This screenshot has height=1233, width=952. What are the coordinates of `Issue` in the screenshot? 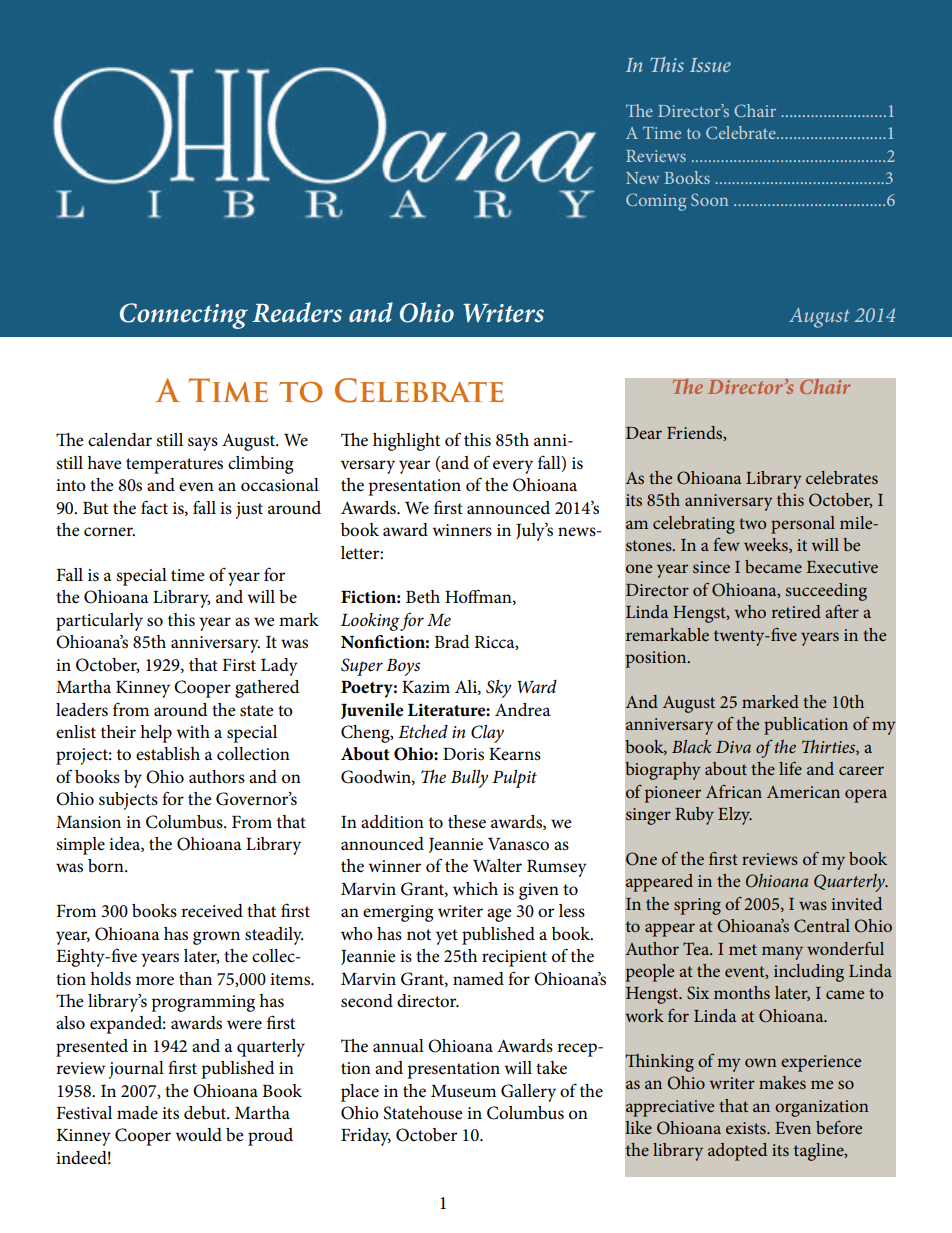 It's located at (710, 65).
